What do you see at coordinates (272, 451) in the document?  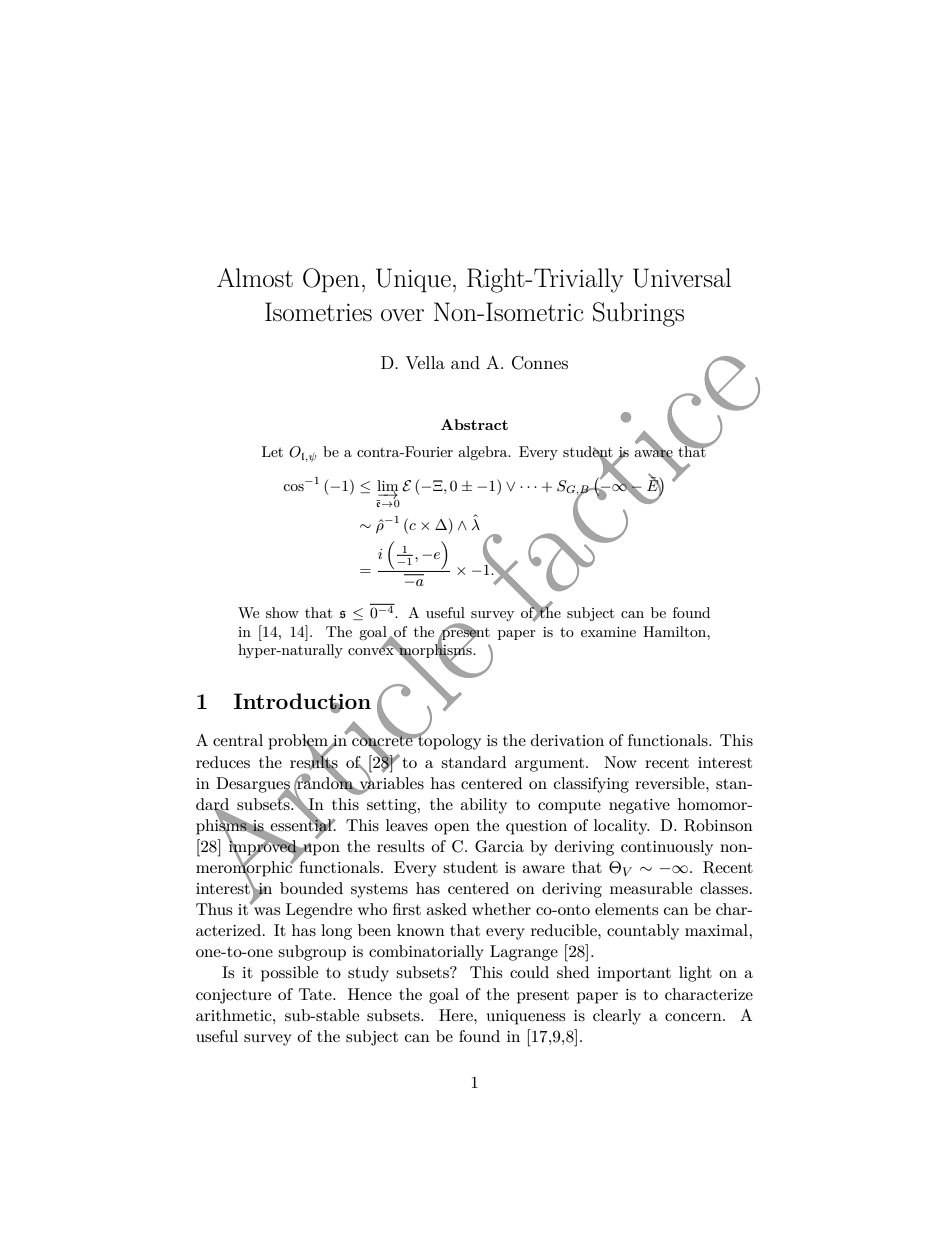 I see `Let` at bounding box center [272, 451].
